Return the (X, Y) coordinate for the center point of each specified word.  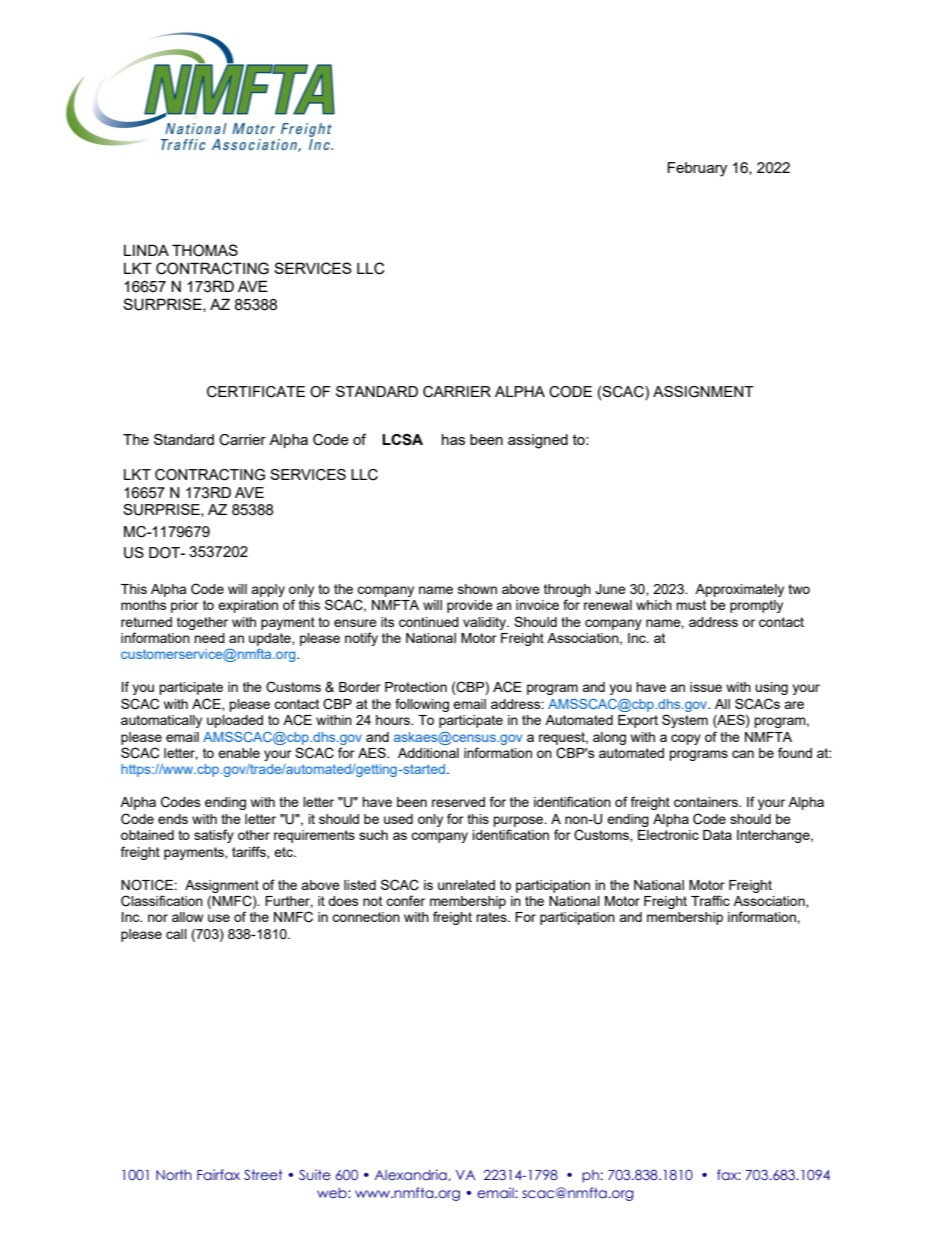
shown (477, 589)
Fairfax (218, 1174)
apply (268, 590)
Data (717, 835)
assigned (538, 441)
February (697, 169)
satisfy (214, 836)
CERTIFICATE (256, 392)
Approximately (739, 590)
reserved (458, 802)
